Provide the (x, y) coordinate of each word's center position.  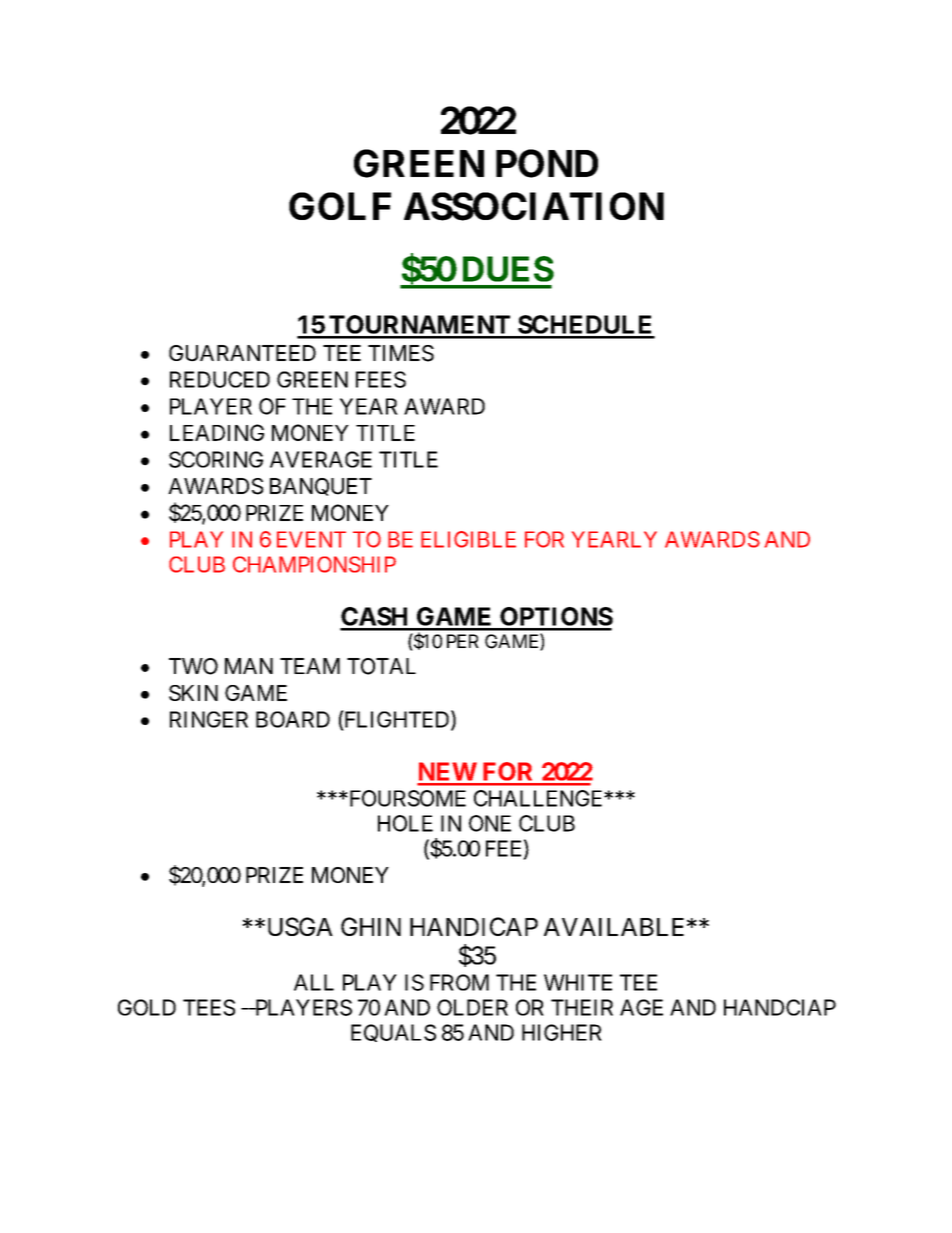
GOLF (340, 206)
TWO (193, 666)
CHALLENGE (539, 798)
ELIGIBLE (468, 539)
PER (463, 641)
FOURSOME (406, 798)
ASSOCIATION (534, 206)
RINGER (209, 719)
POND (547, 163)
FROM (459, 982)
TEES (209, 1007)
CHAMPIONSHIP (314, 564)
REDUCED (220, 379)
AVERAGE (321, 459)
